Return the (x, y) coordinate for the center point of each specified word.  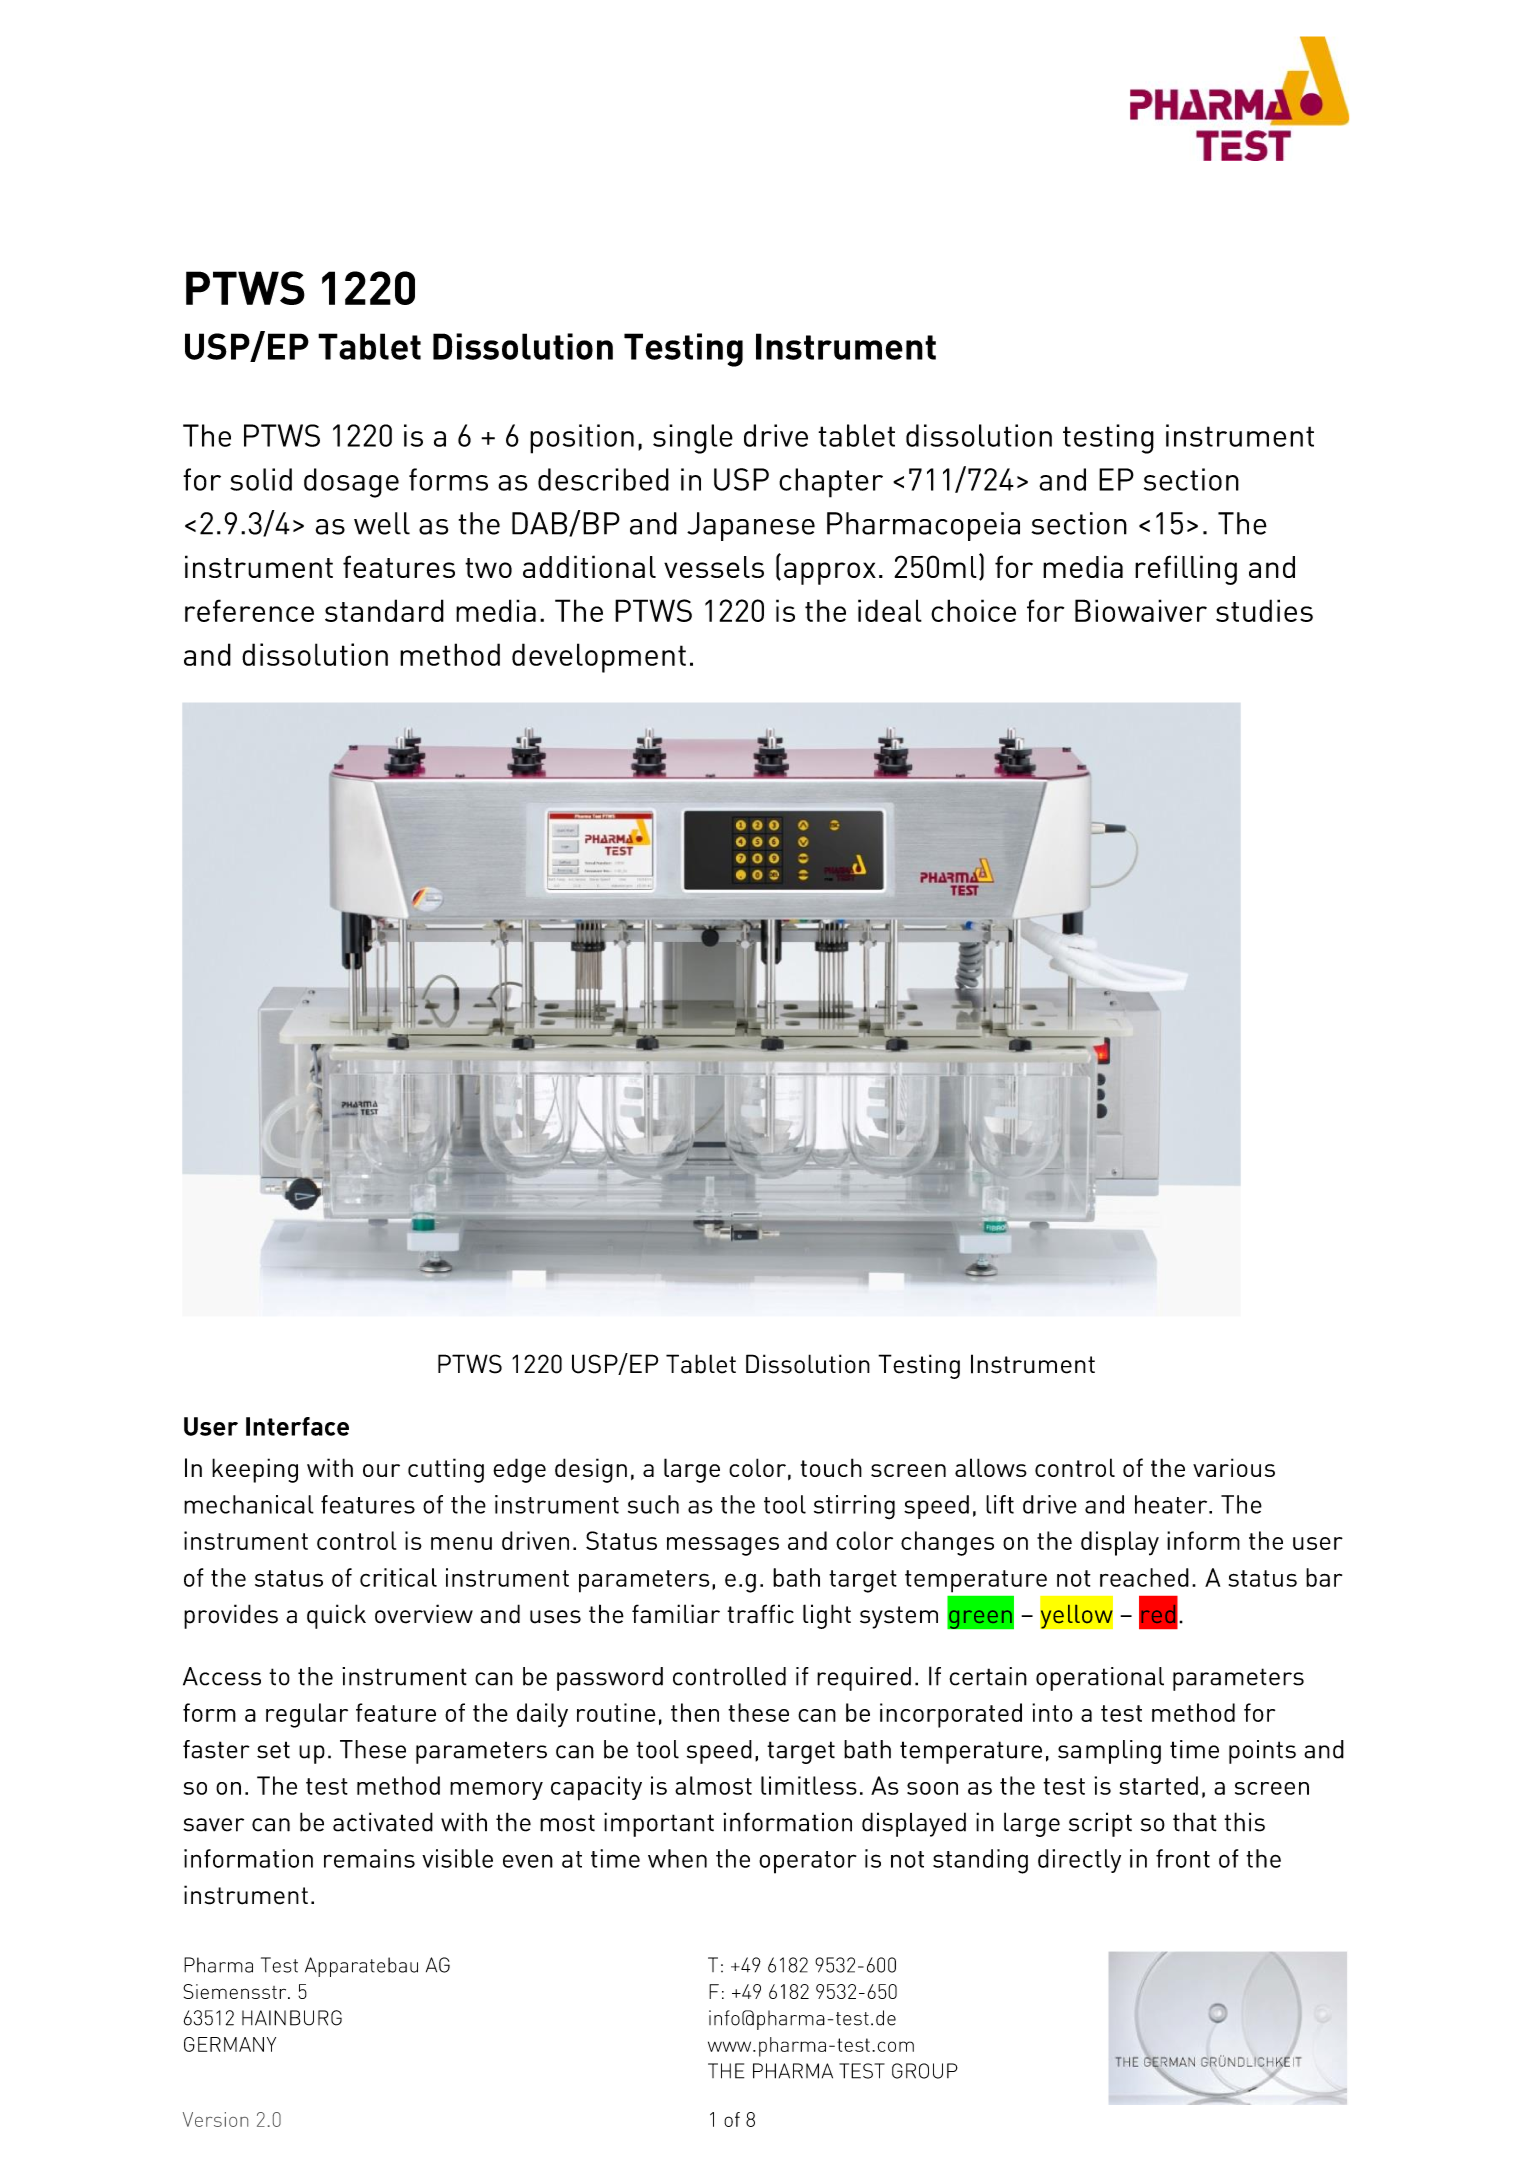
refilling (1186, 570)
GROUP (925, 2071)
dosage (351, 483)
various (1234, 1467)
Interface (297, 1426)
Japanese (751, 526)
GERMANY (230, 2044)
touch (831, 1467)
